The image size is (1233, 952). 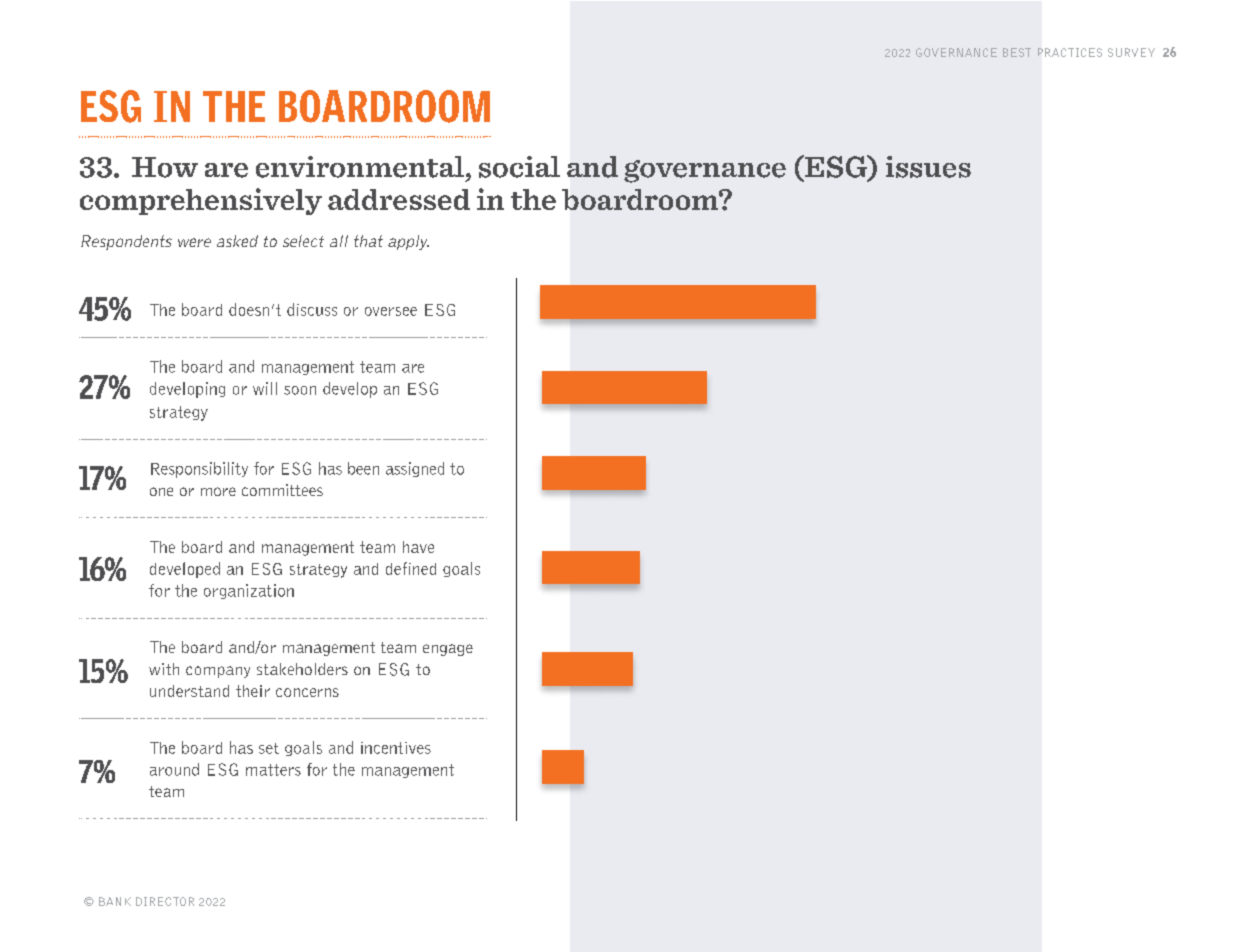 I want to click on social, so click(x=519, y=167).
